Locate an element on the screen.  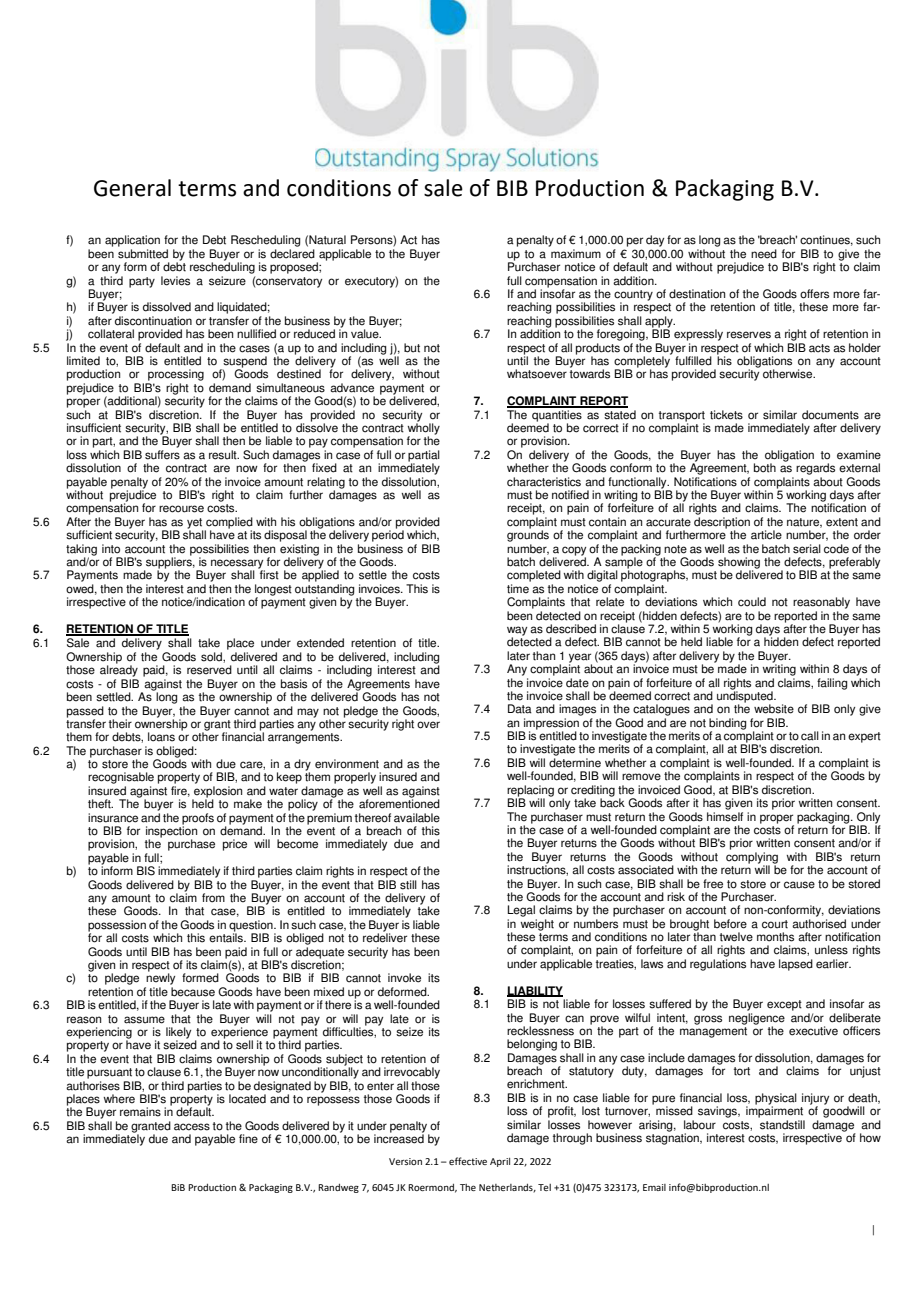
article is located at coordinates (766, 535).
